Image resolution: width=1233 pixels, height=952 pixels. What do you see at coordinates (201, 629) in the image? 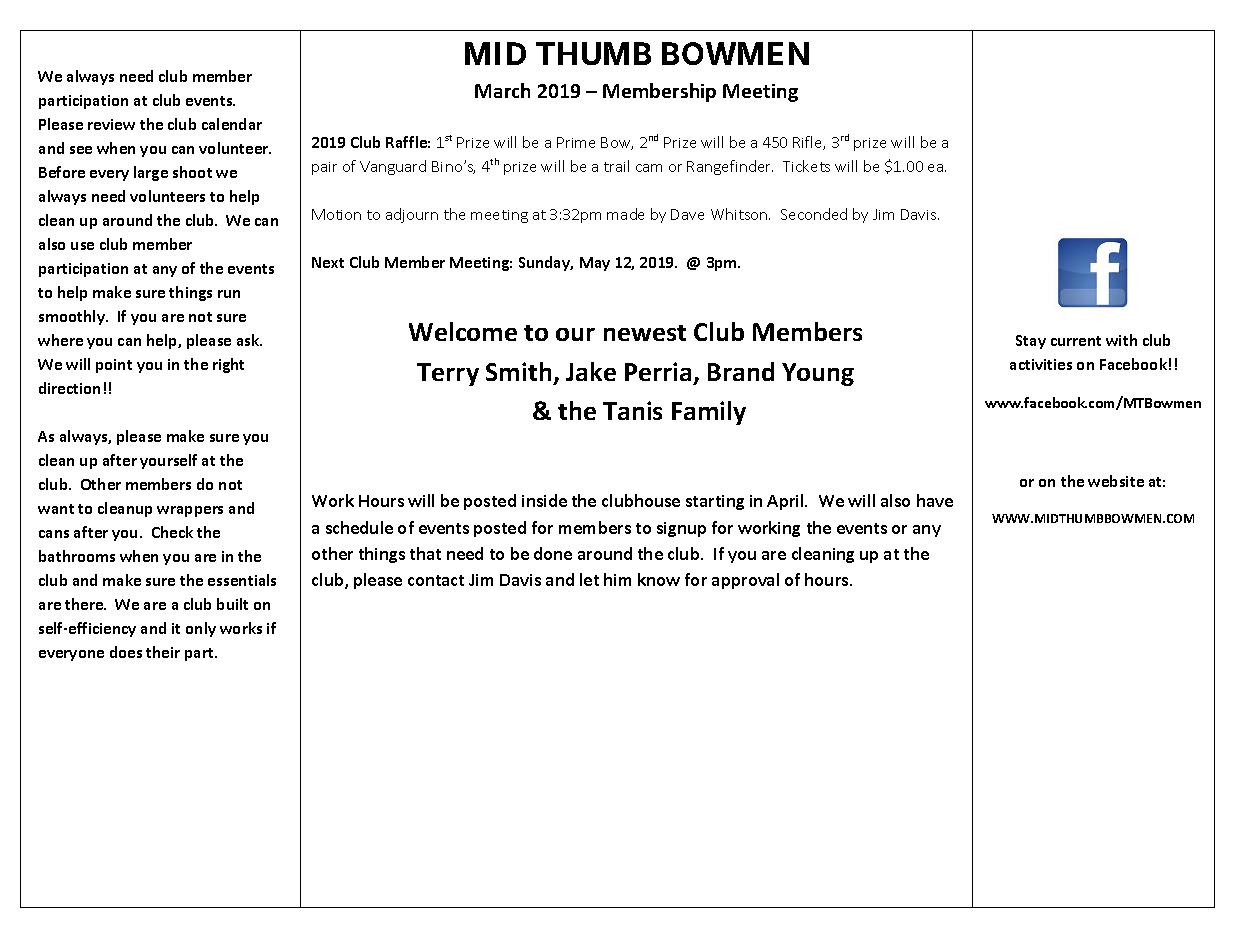
I see `only` at bounding box center [201, 629].
